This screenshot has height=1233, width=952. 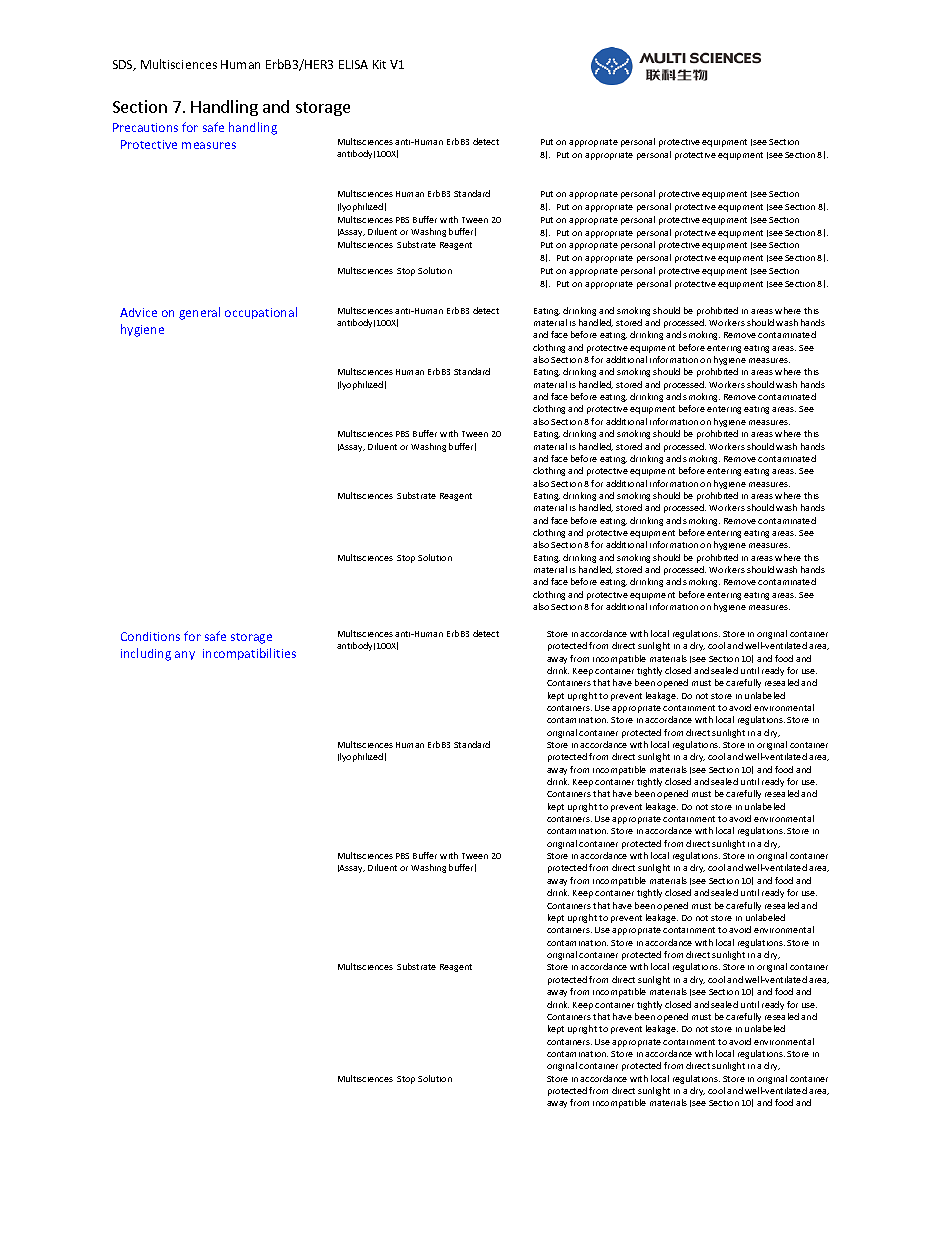 I want to click on Conditions, so click(x=150, y=636).
